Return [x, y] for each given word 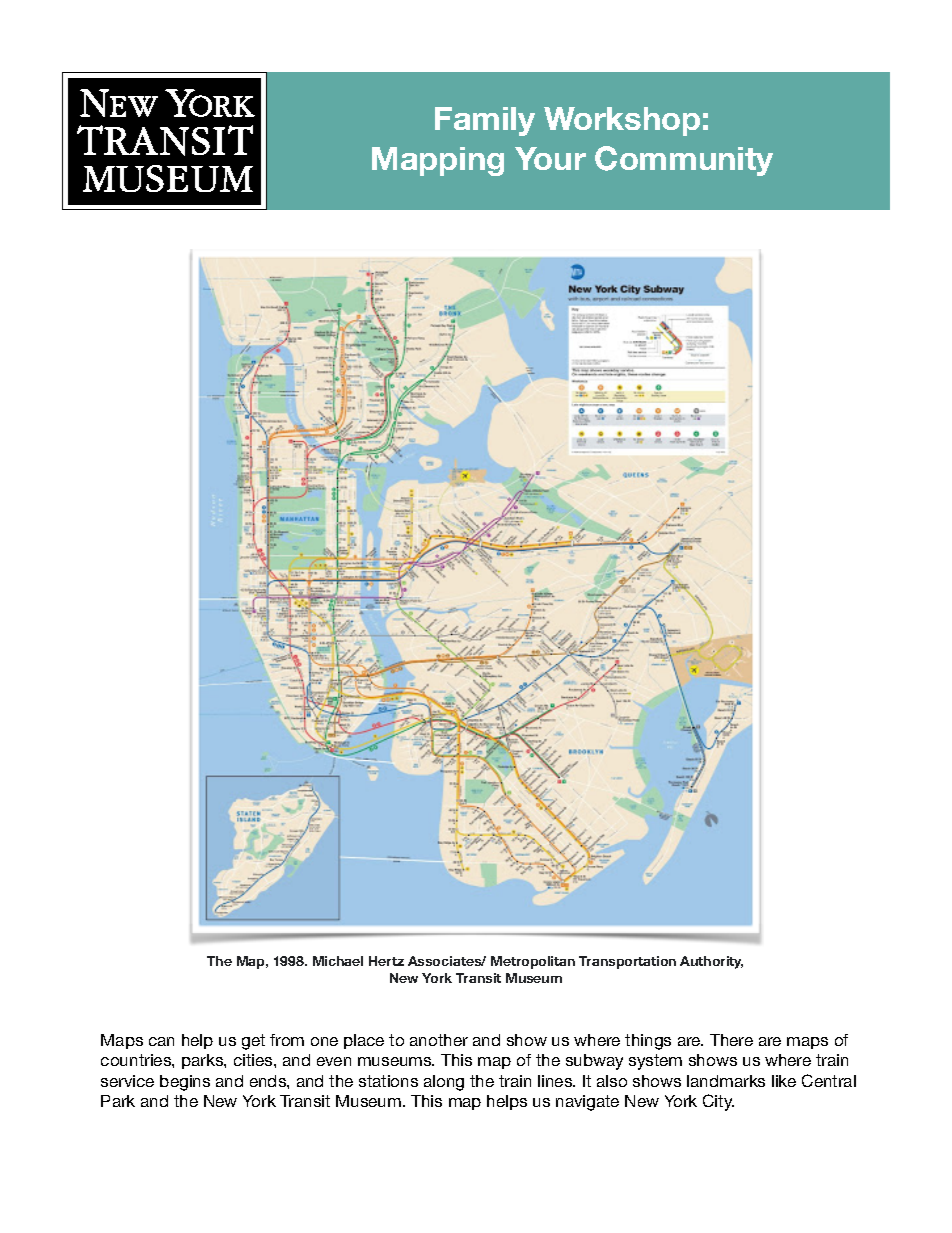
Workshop [622, 121]
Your [550, 158]
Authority [711, 962]
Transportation [627, 962]
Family [485, 121]
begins [185, 1083]
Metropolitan [533, 962]
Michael [338, 961]
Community [684, 161]
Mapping [438, 161]
